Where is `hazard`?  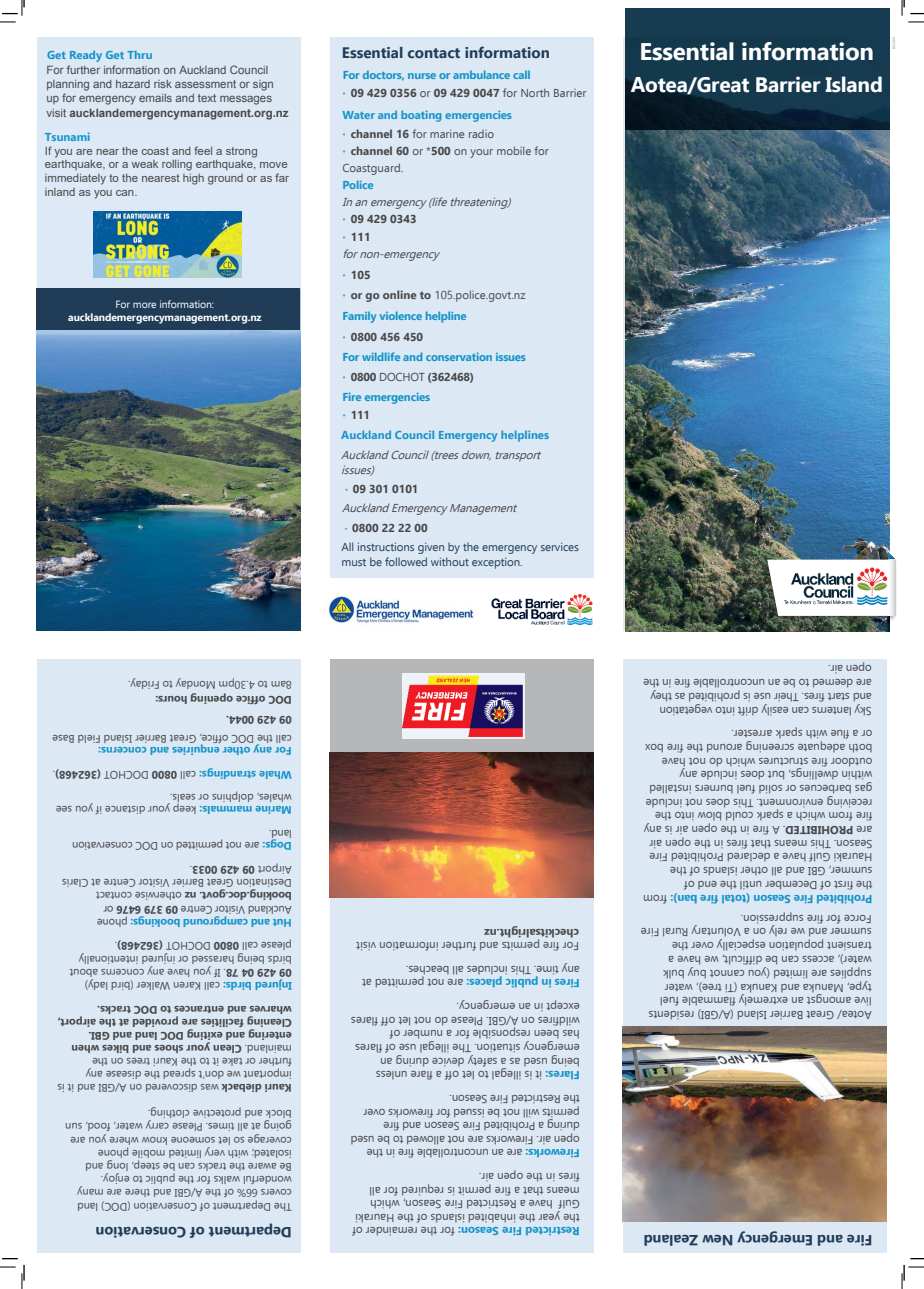 hazard is located at coordinates (133, 84).
